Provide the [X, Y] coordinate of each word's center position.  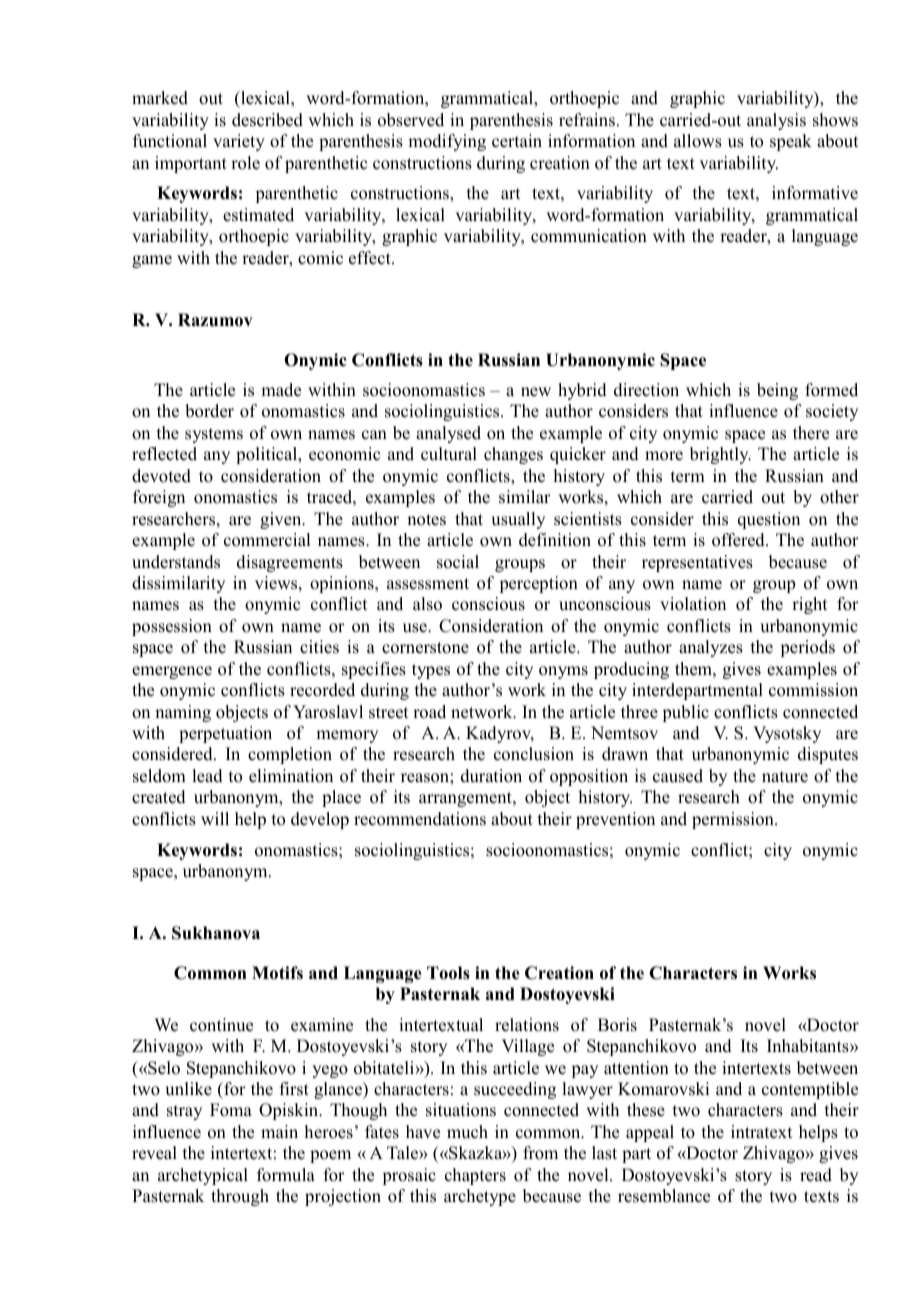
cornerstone [425, 648]
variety [239, 142]
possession [172, 627]
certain [517, 141]
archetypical [203, 1176]
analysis [776, 121]
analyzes [711, 648]
